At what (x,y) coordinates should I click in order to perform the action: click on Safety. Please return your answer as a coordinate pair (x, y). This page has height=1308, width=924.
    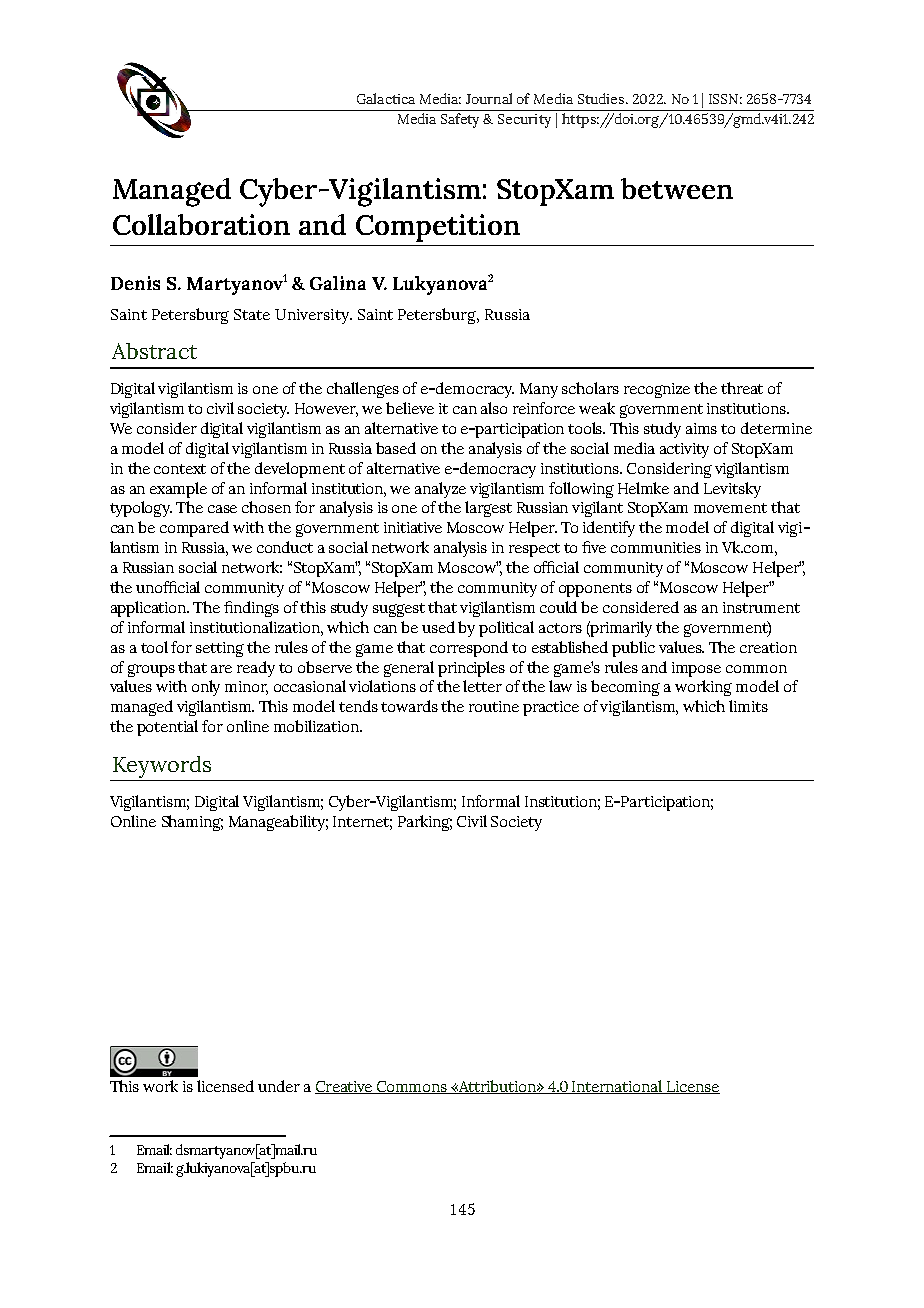
    Looking at the image, I should click on (460, 120).
